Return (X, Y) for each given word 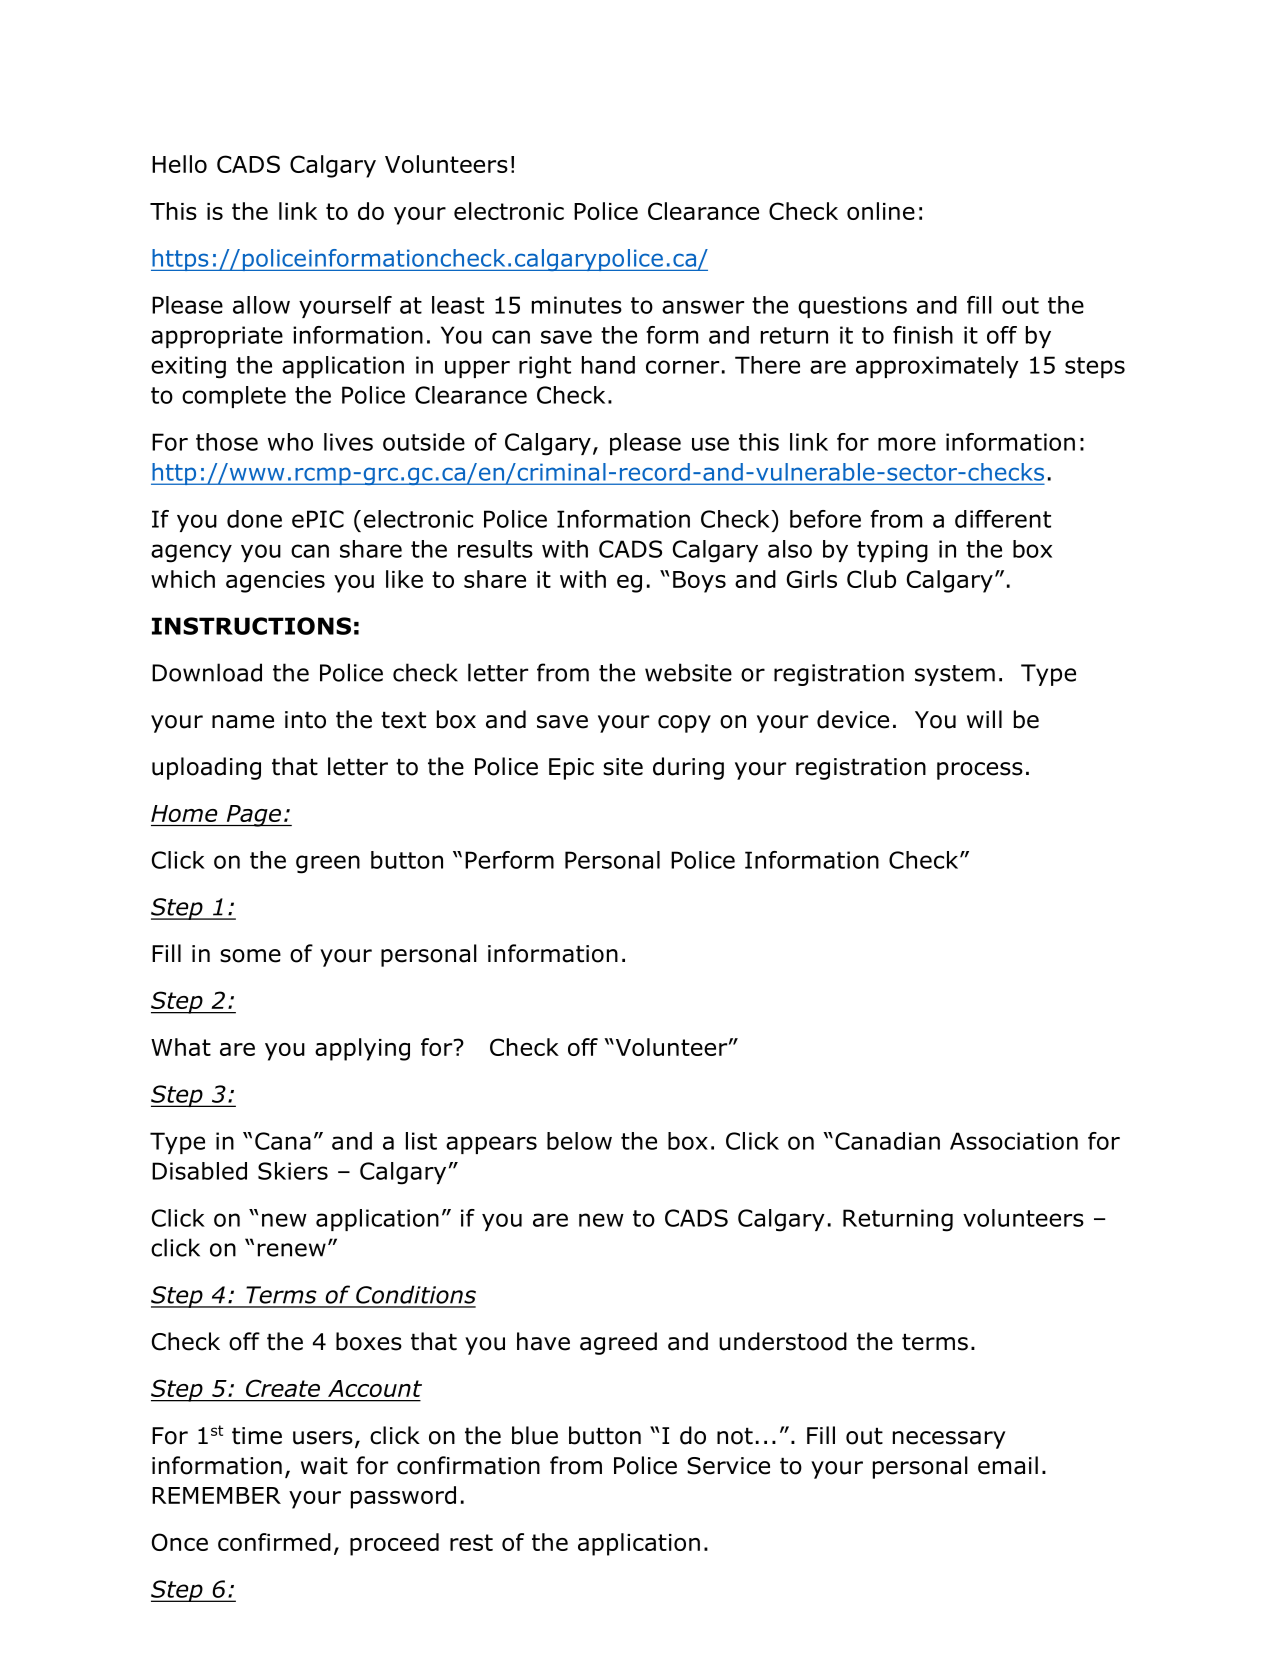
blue (535, 1435)
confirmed (274, 1542)
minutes (577, 305)
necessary (949, 1440)
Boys (699, 582)
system (955, 675)
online (881, 211)
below (579, 1141)
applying (362, 1049)
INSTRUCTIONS (251, 626)
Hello (179, 164)
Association (1014, 1141)
